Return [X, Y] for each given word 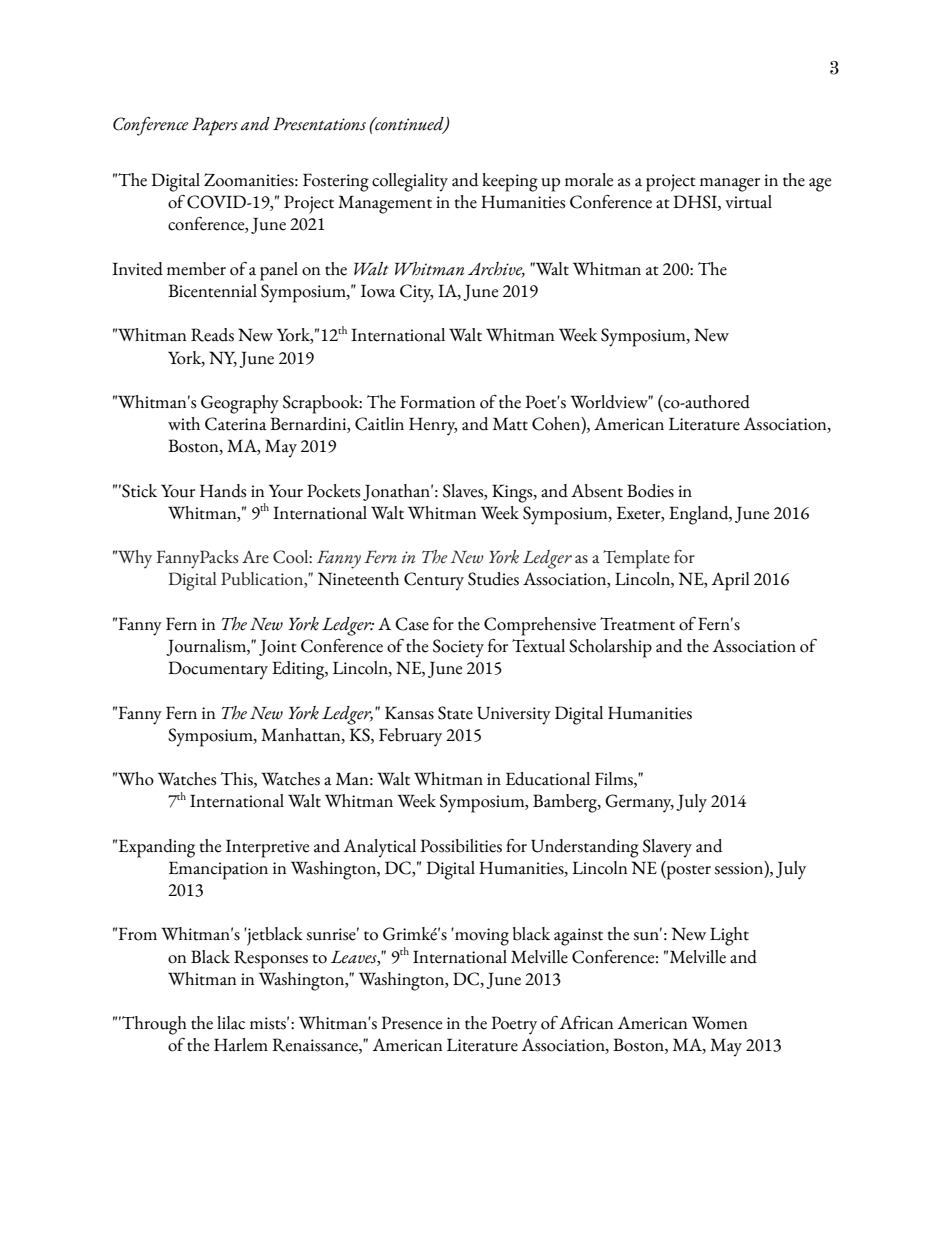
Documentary [218, 670]
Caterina [236, 424]
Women [719, 1023]
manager [730, 185]
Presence [411, 1023]
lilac [231, 1023]
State [455, 713]
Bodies [650, 491]
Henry [433, 426]
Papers [215, 126]
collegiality [410, 182]
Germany [639, 803]
